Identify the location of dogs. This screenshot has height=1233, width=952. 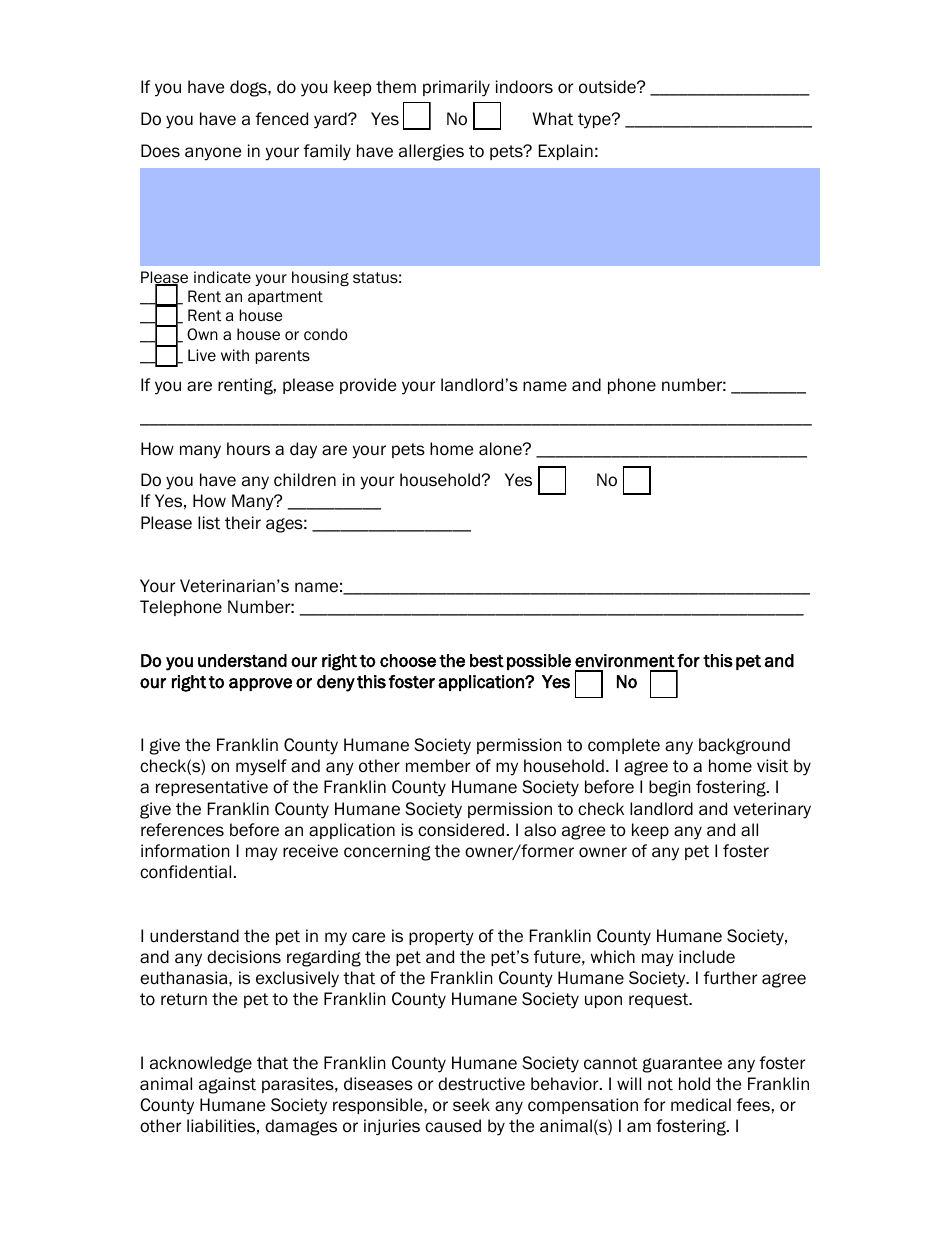
(249, 88).
